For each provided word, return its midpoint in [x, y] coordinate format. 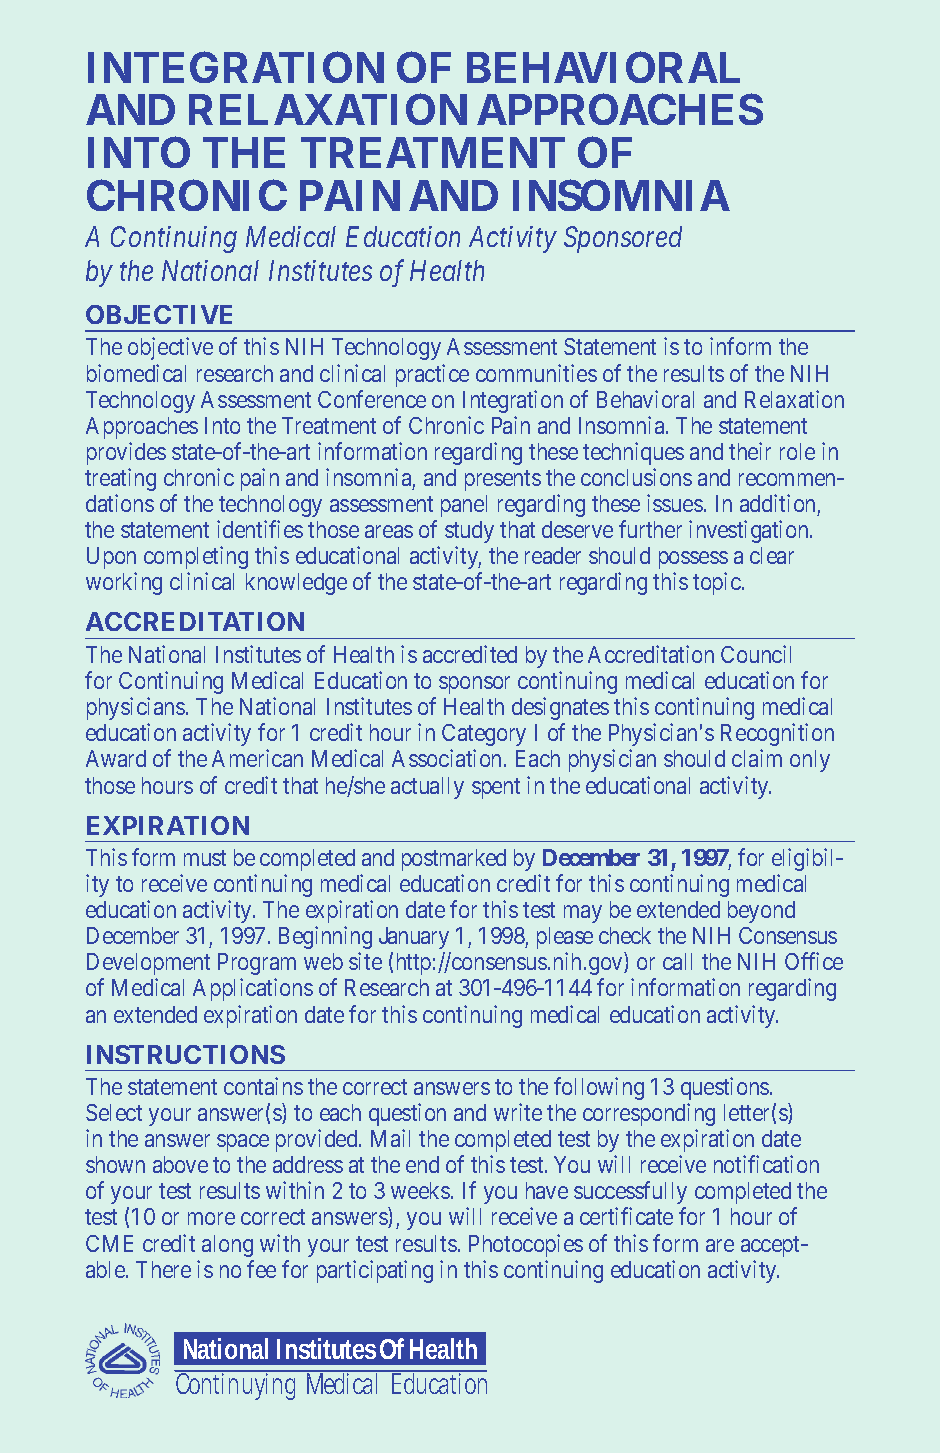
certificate [626, 1216]
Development [148, 964]
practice [432, 375]
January [414, 938]
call [677, 961]
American [257, 758]
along [227, 1246]
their [750, 451]
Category [484, 735]
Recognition [777, 734]
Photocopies [526, 1245]
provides [126, 453]
